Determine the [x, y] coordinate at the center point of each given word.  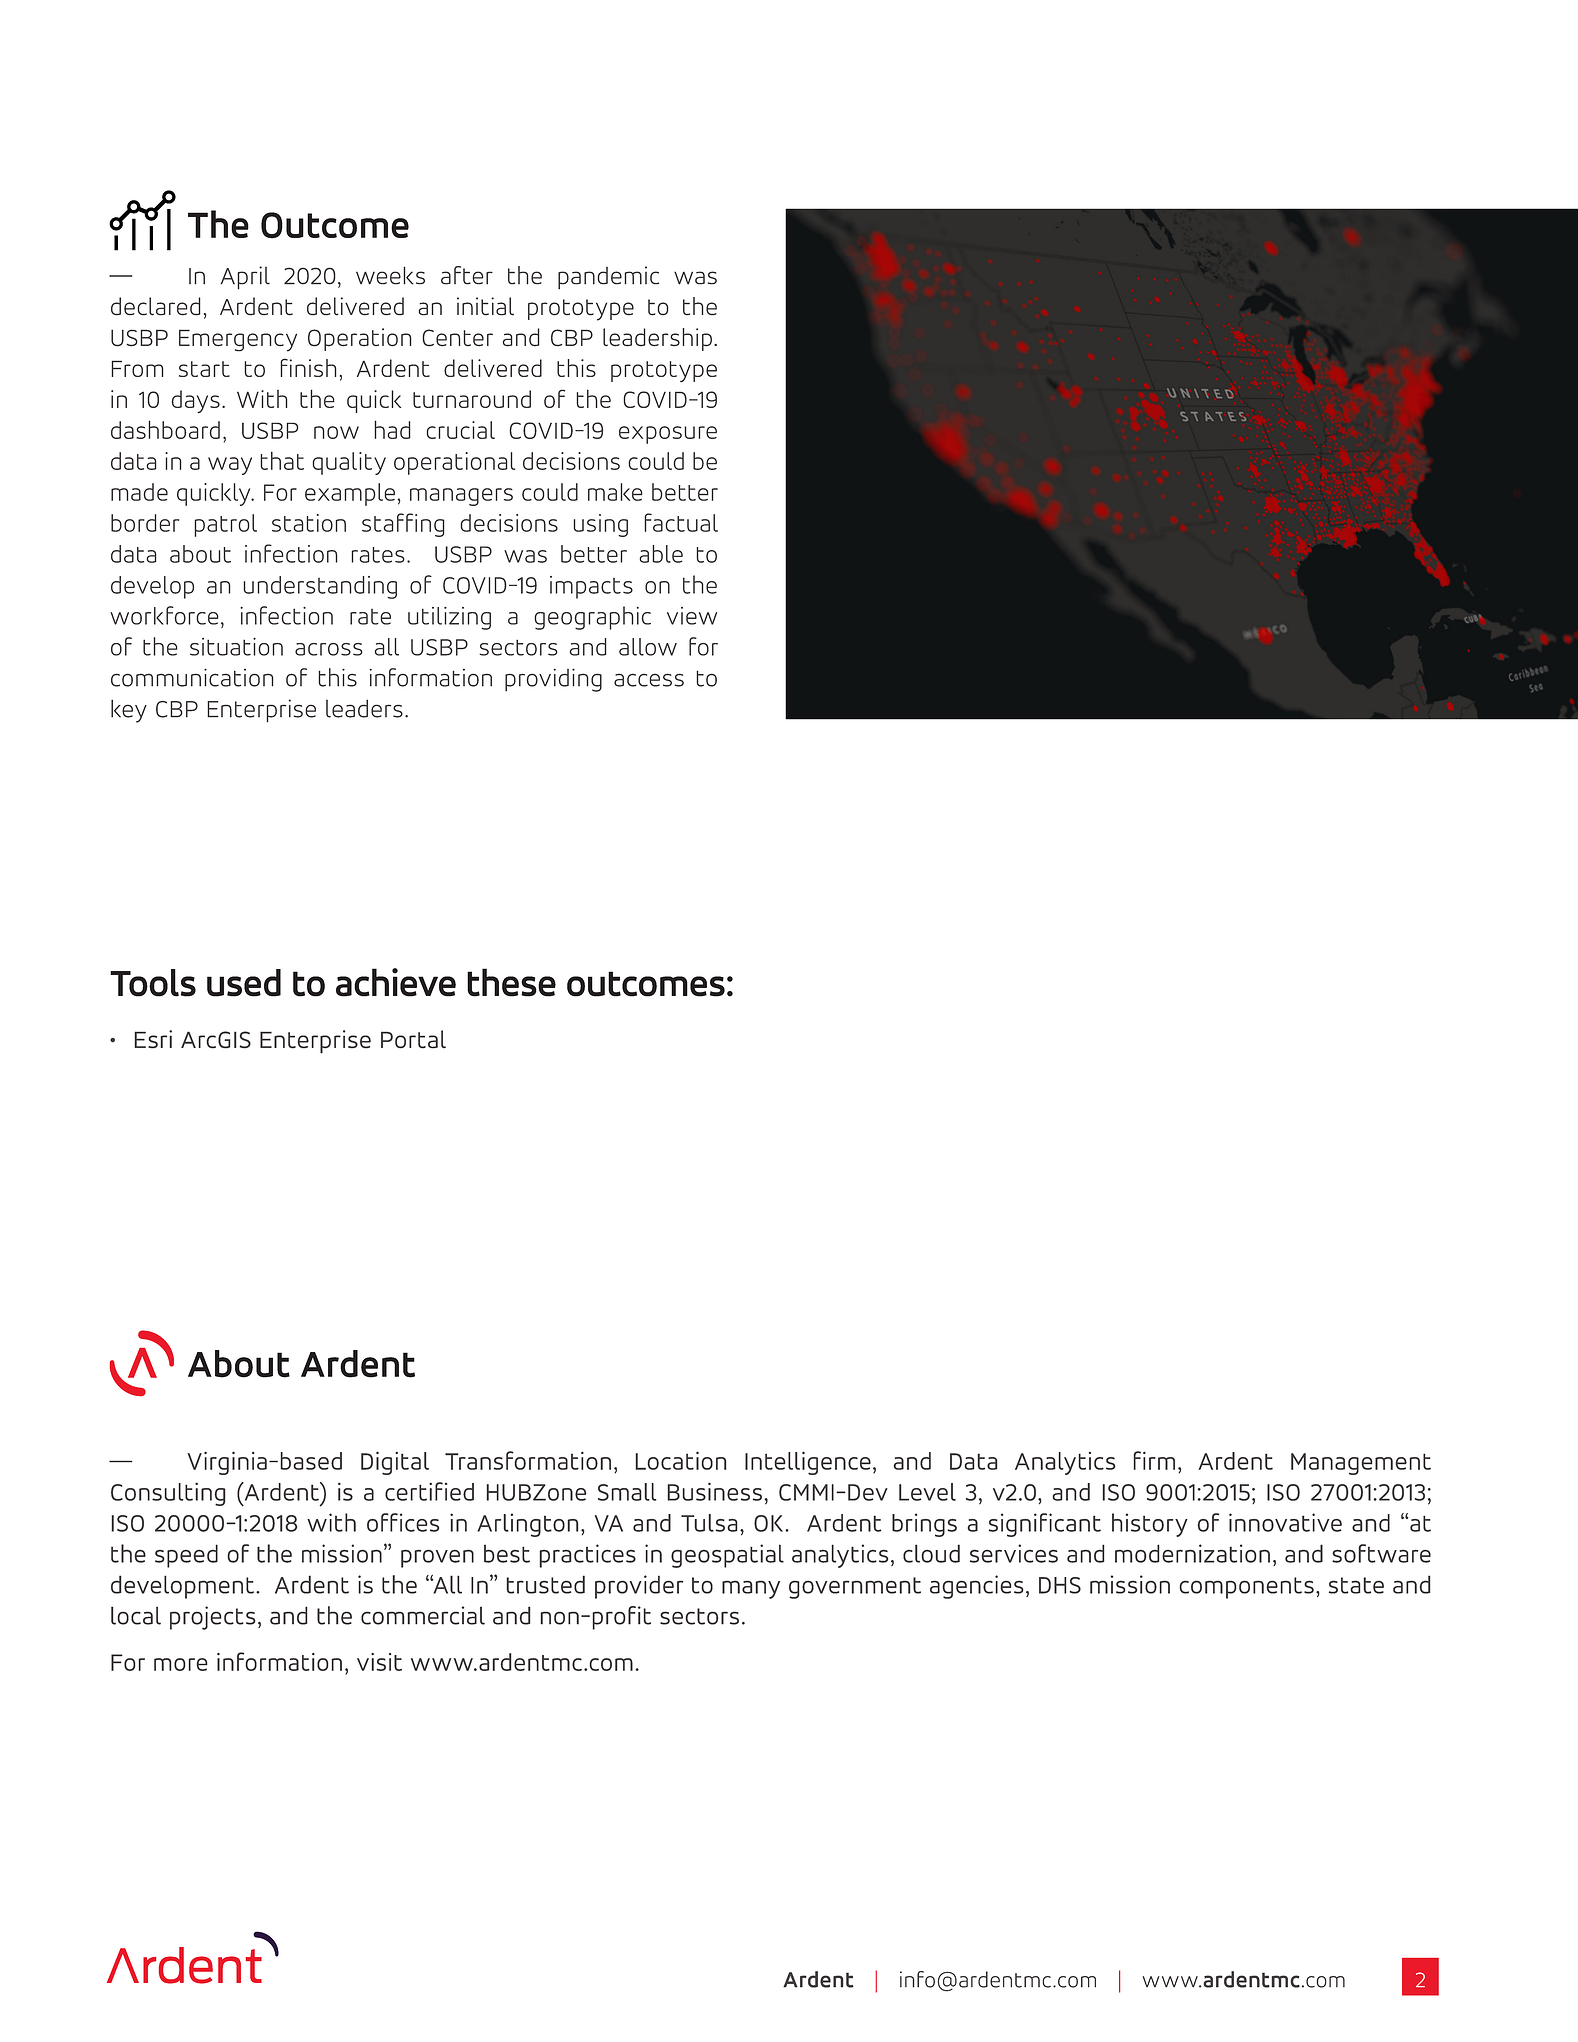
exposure [668, 435]
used [244, 983]
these [511, 982]
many [751, 1590]
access [649, 680]
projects [213, 1618]
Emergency [238, 340]
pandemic [608, 278]
